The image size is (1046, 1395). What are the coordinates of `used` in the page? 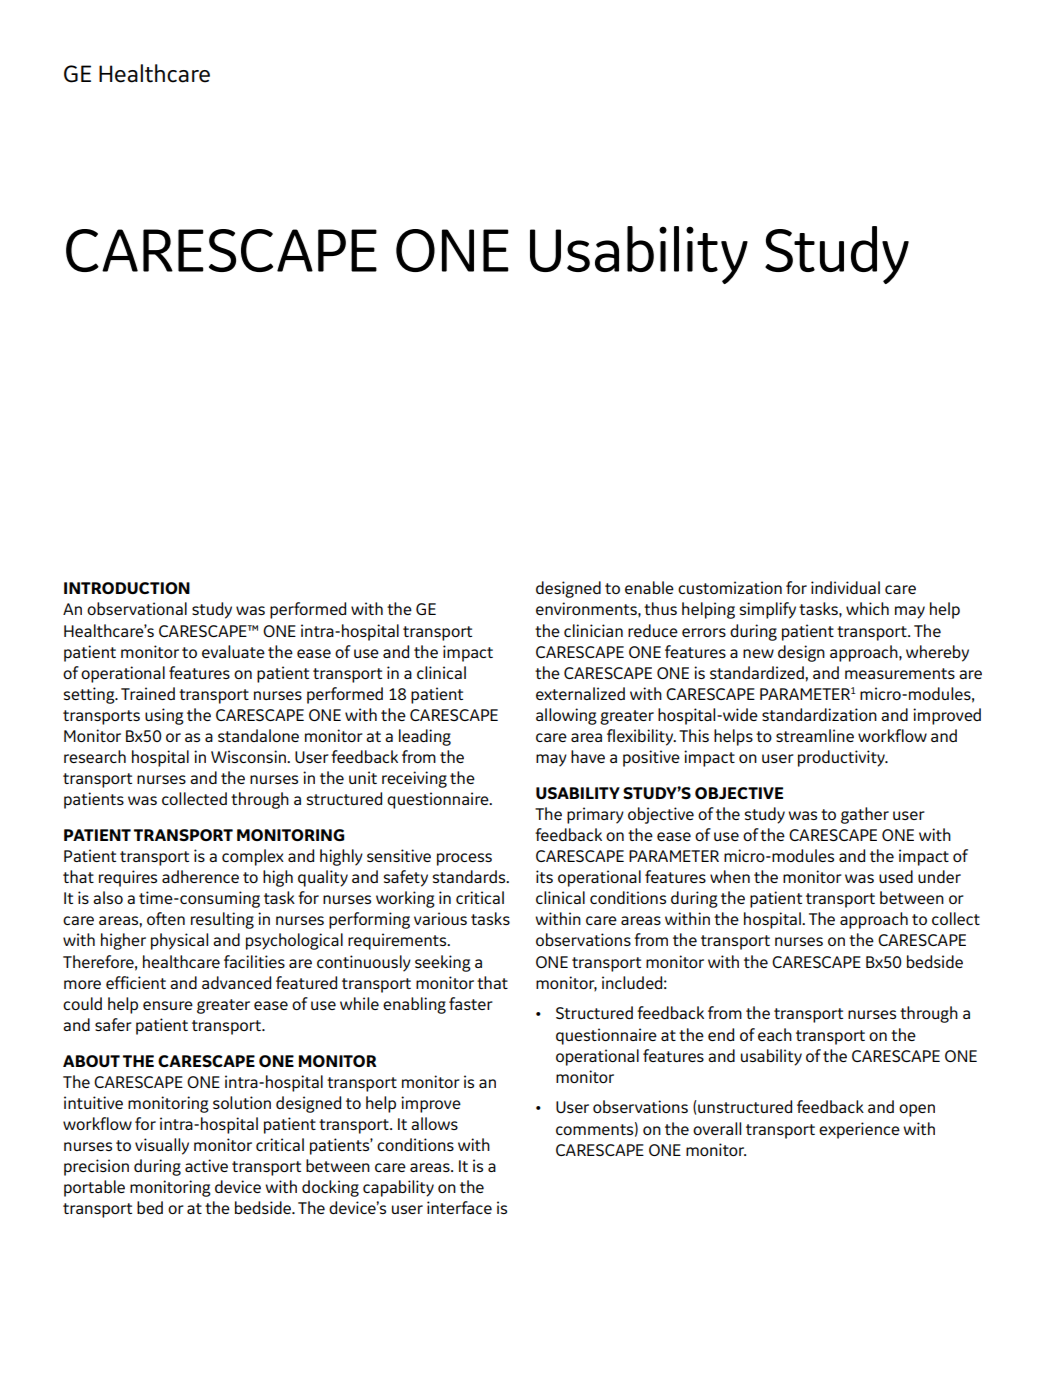 It's located at (896, 876).
